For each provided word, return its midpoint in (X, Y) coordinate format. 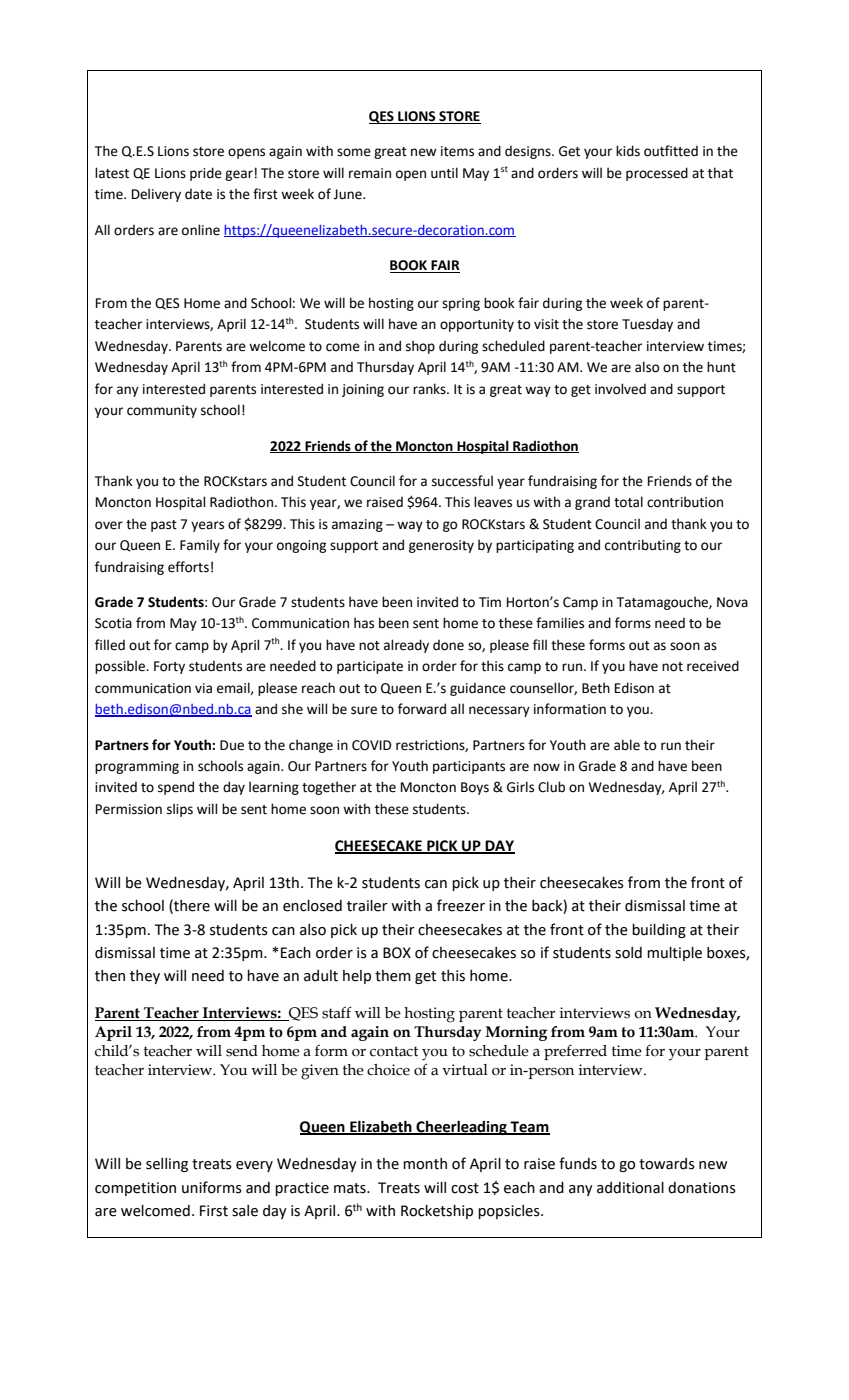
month (425, 1164)
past (164, 526)
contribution (685, 502)
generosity (441, 546)
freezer (461, 905)
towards (667, 1164)
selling (167, 1165)
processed (657, 174)
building (659, 931)
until (444, 173)
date (198, 194)
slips (180, 810)
